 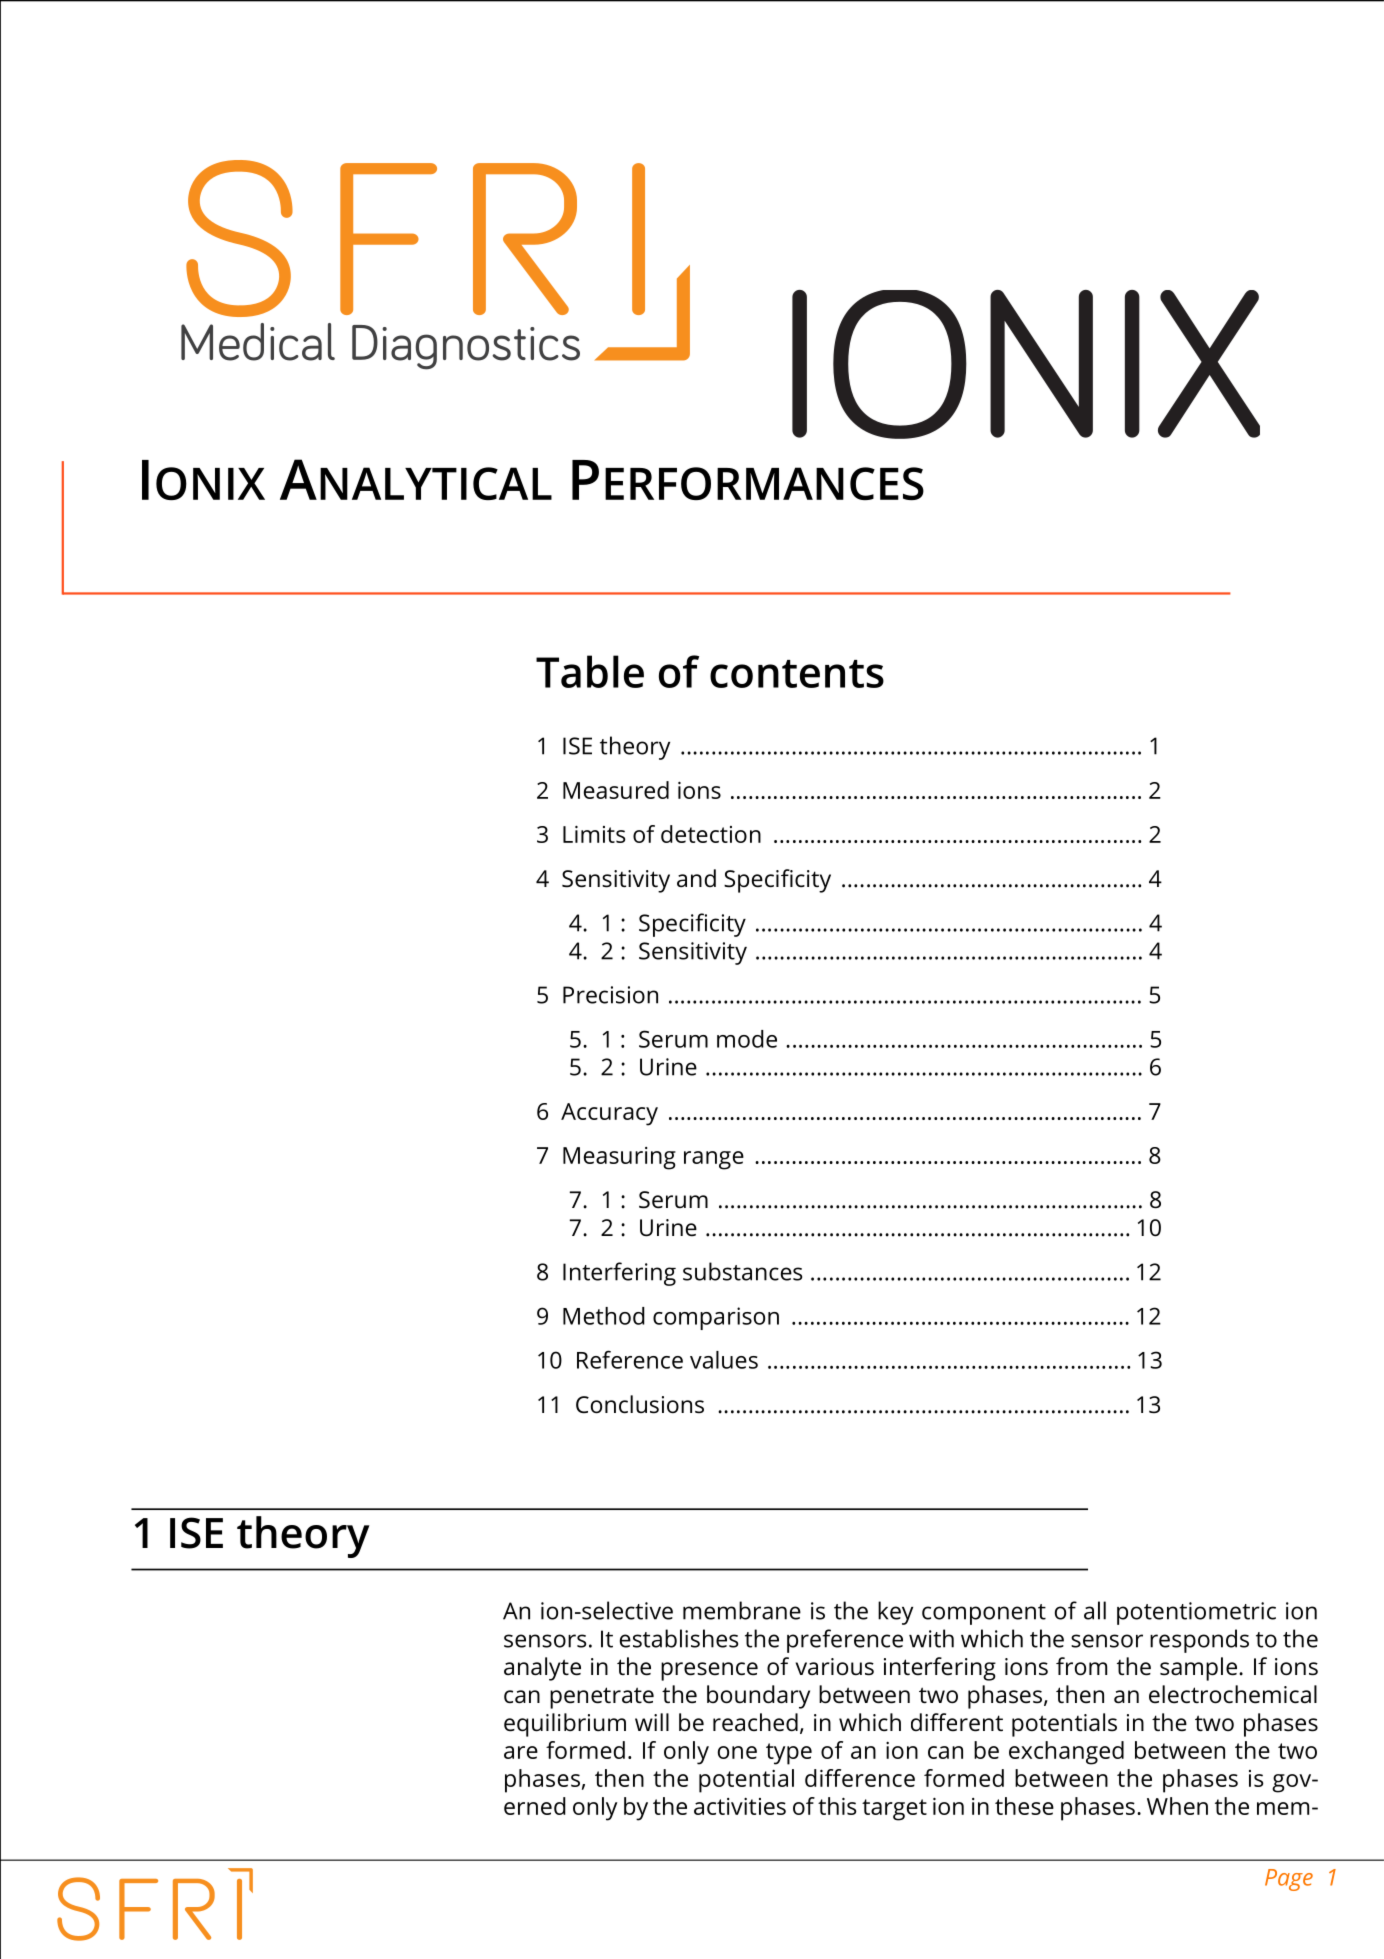 I want to click on contents, so click(x=797, y=674).
